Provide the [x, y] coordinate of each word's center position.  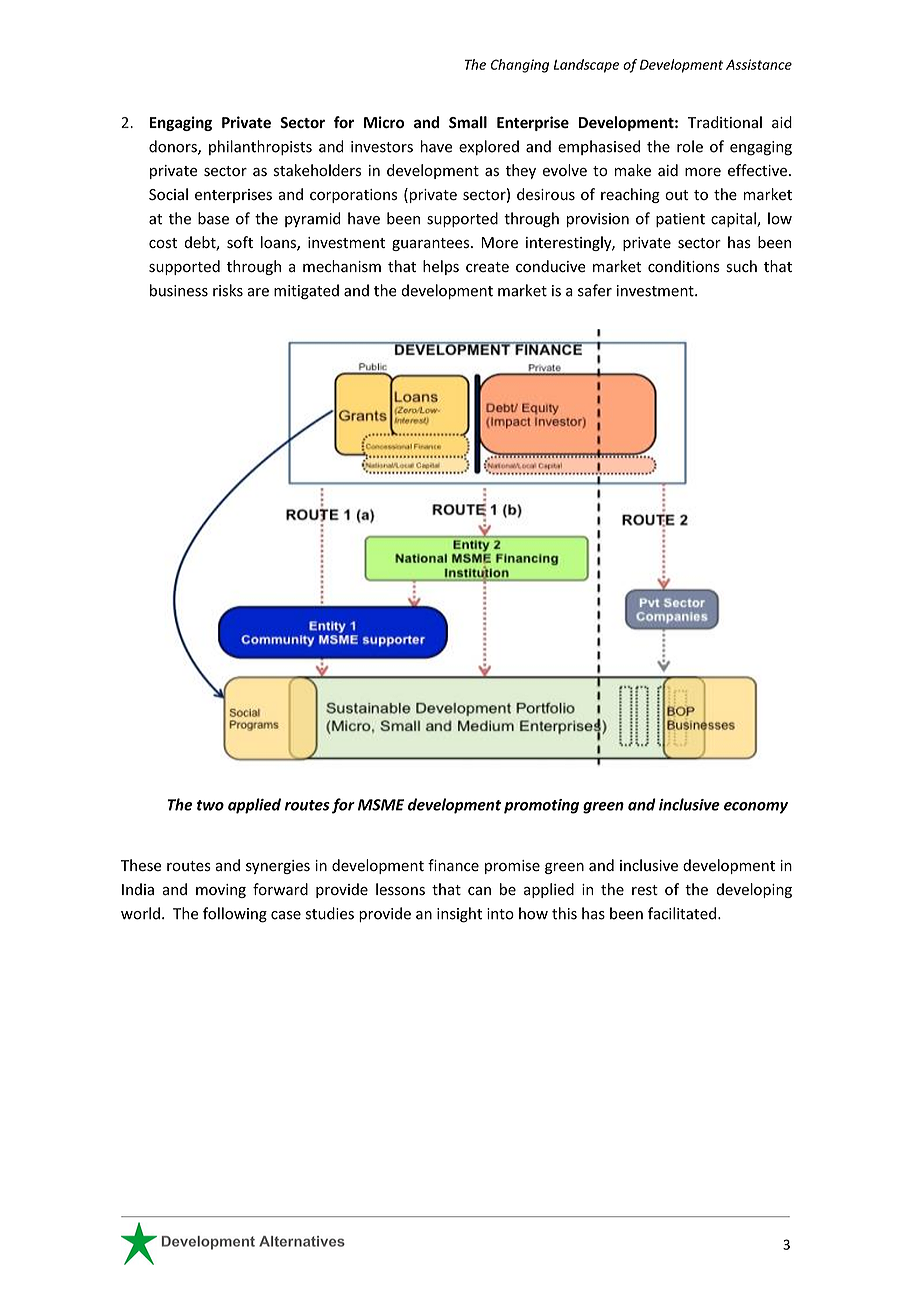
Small [468, 122]
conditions [684, 266]
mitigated [306, 292]
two [210, 805]
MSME [381, 805]
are [258, 292]
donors [174, 147]
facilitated [682, 913]
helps [441, 267]
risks [228, 290]
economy [756, 808]
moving [221, 891]
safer [595, 290]
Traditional [725, 122]
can [479, 891]
